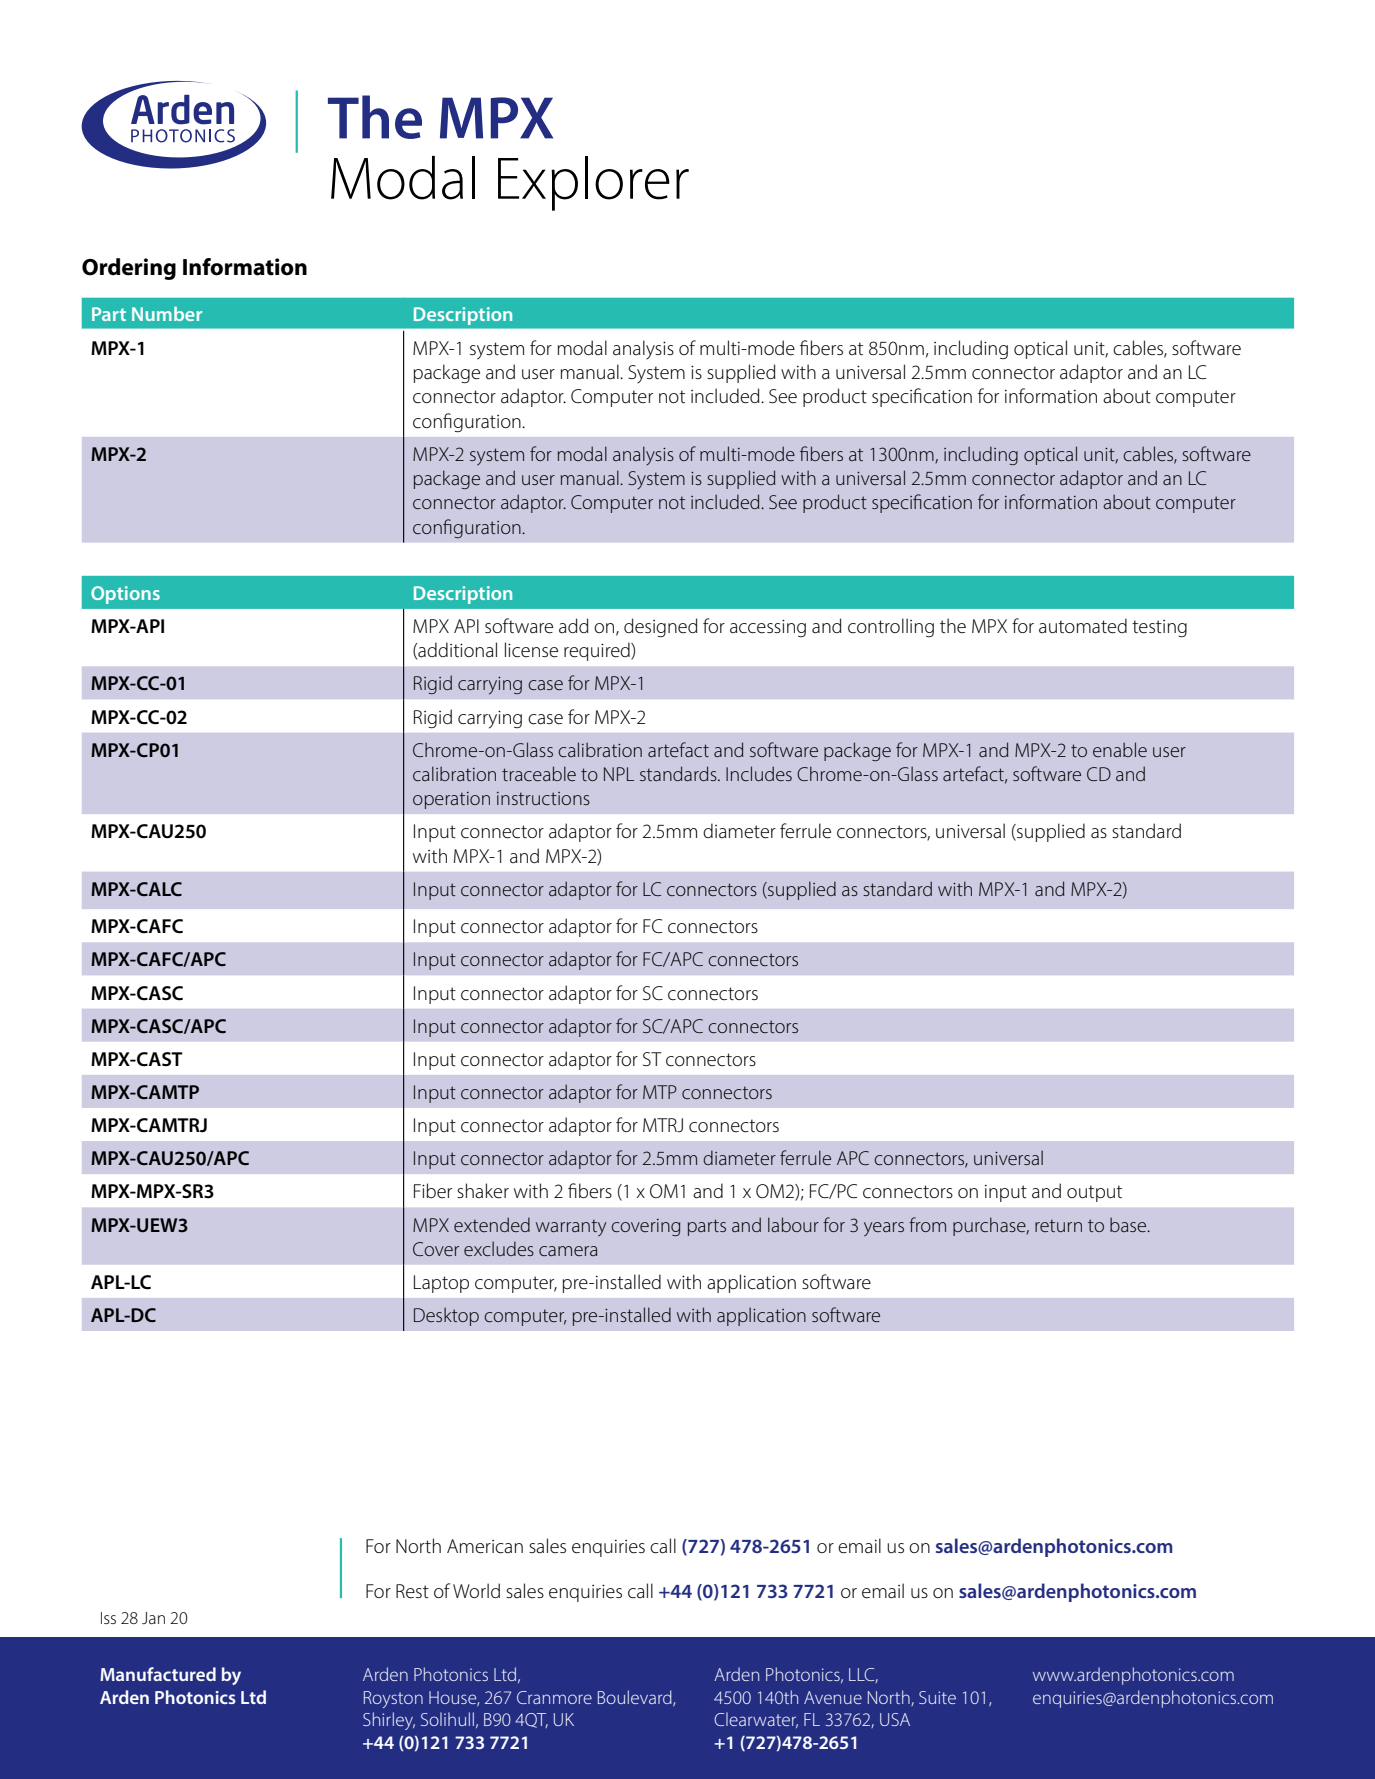  Describe the element at coordinates (125, 595) in the screenshot. I see `Options` at that location.
